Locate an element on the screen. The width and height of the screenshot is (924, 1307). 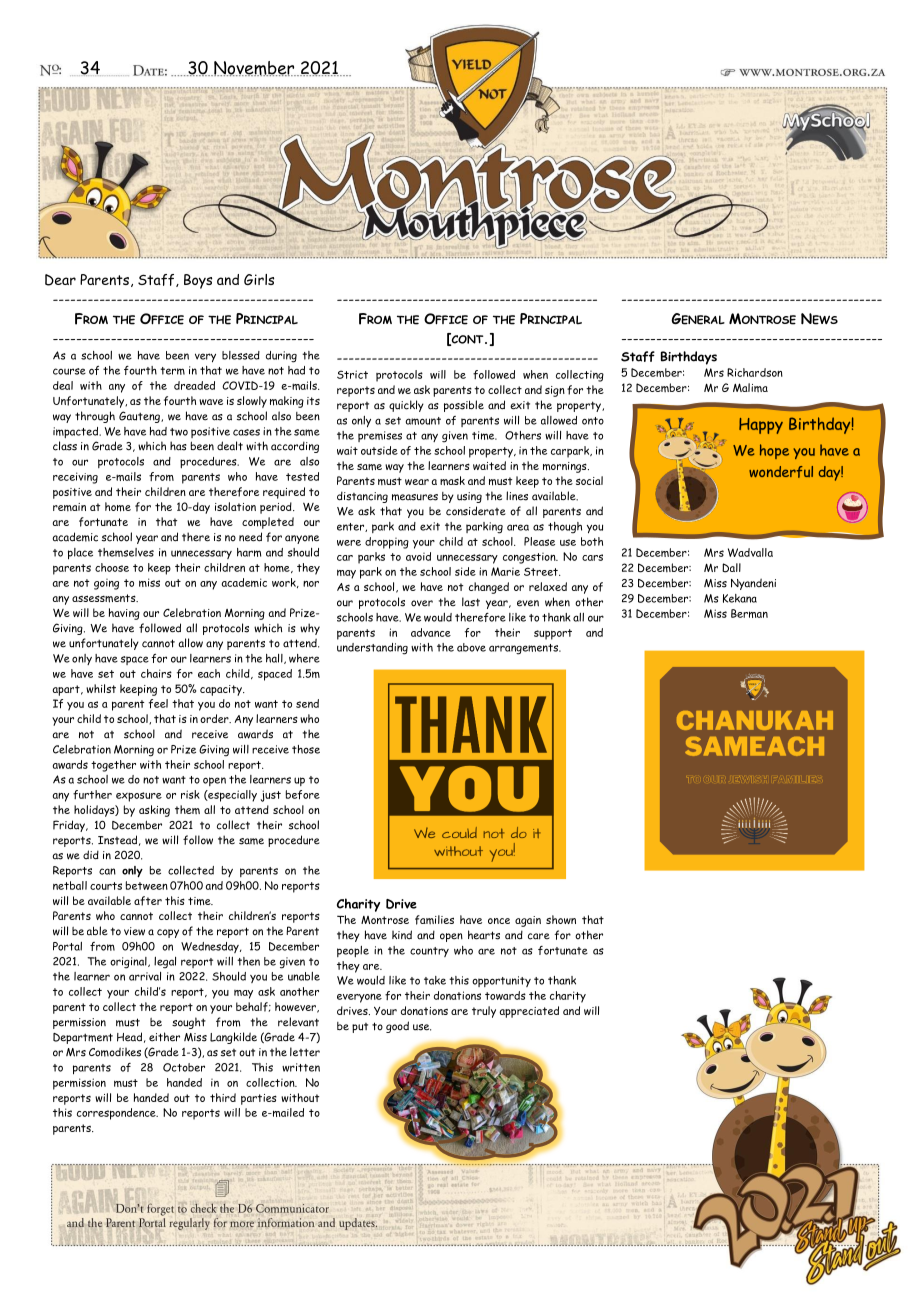
over is located at coordinates (422, 603).
